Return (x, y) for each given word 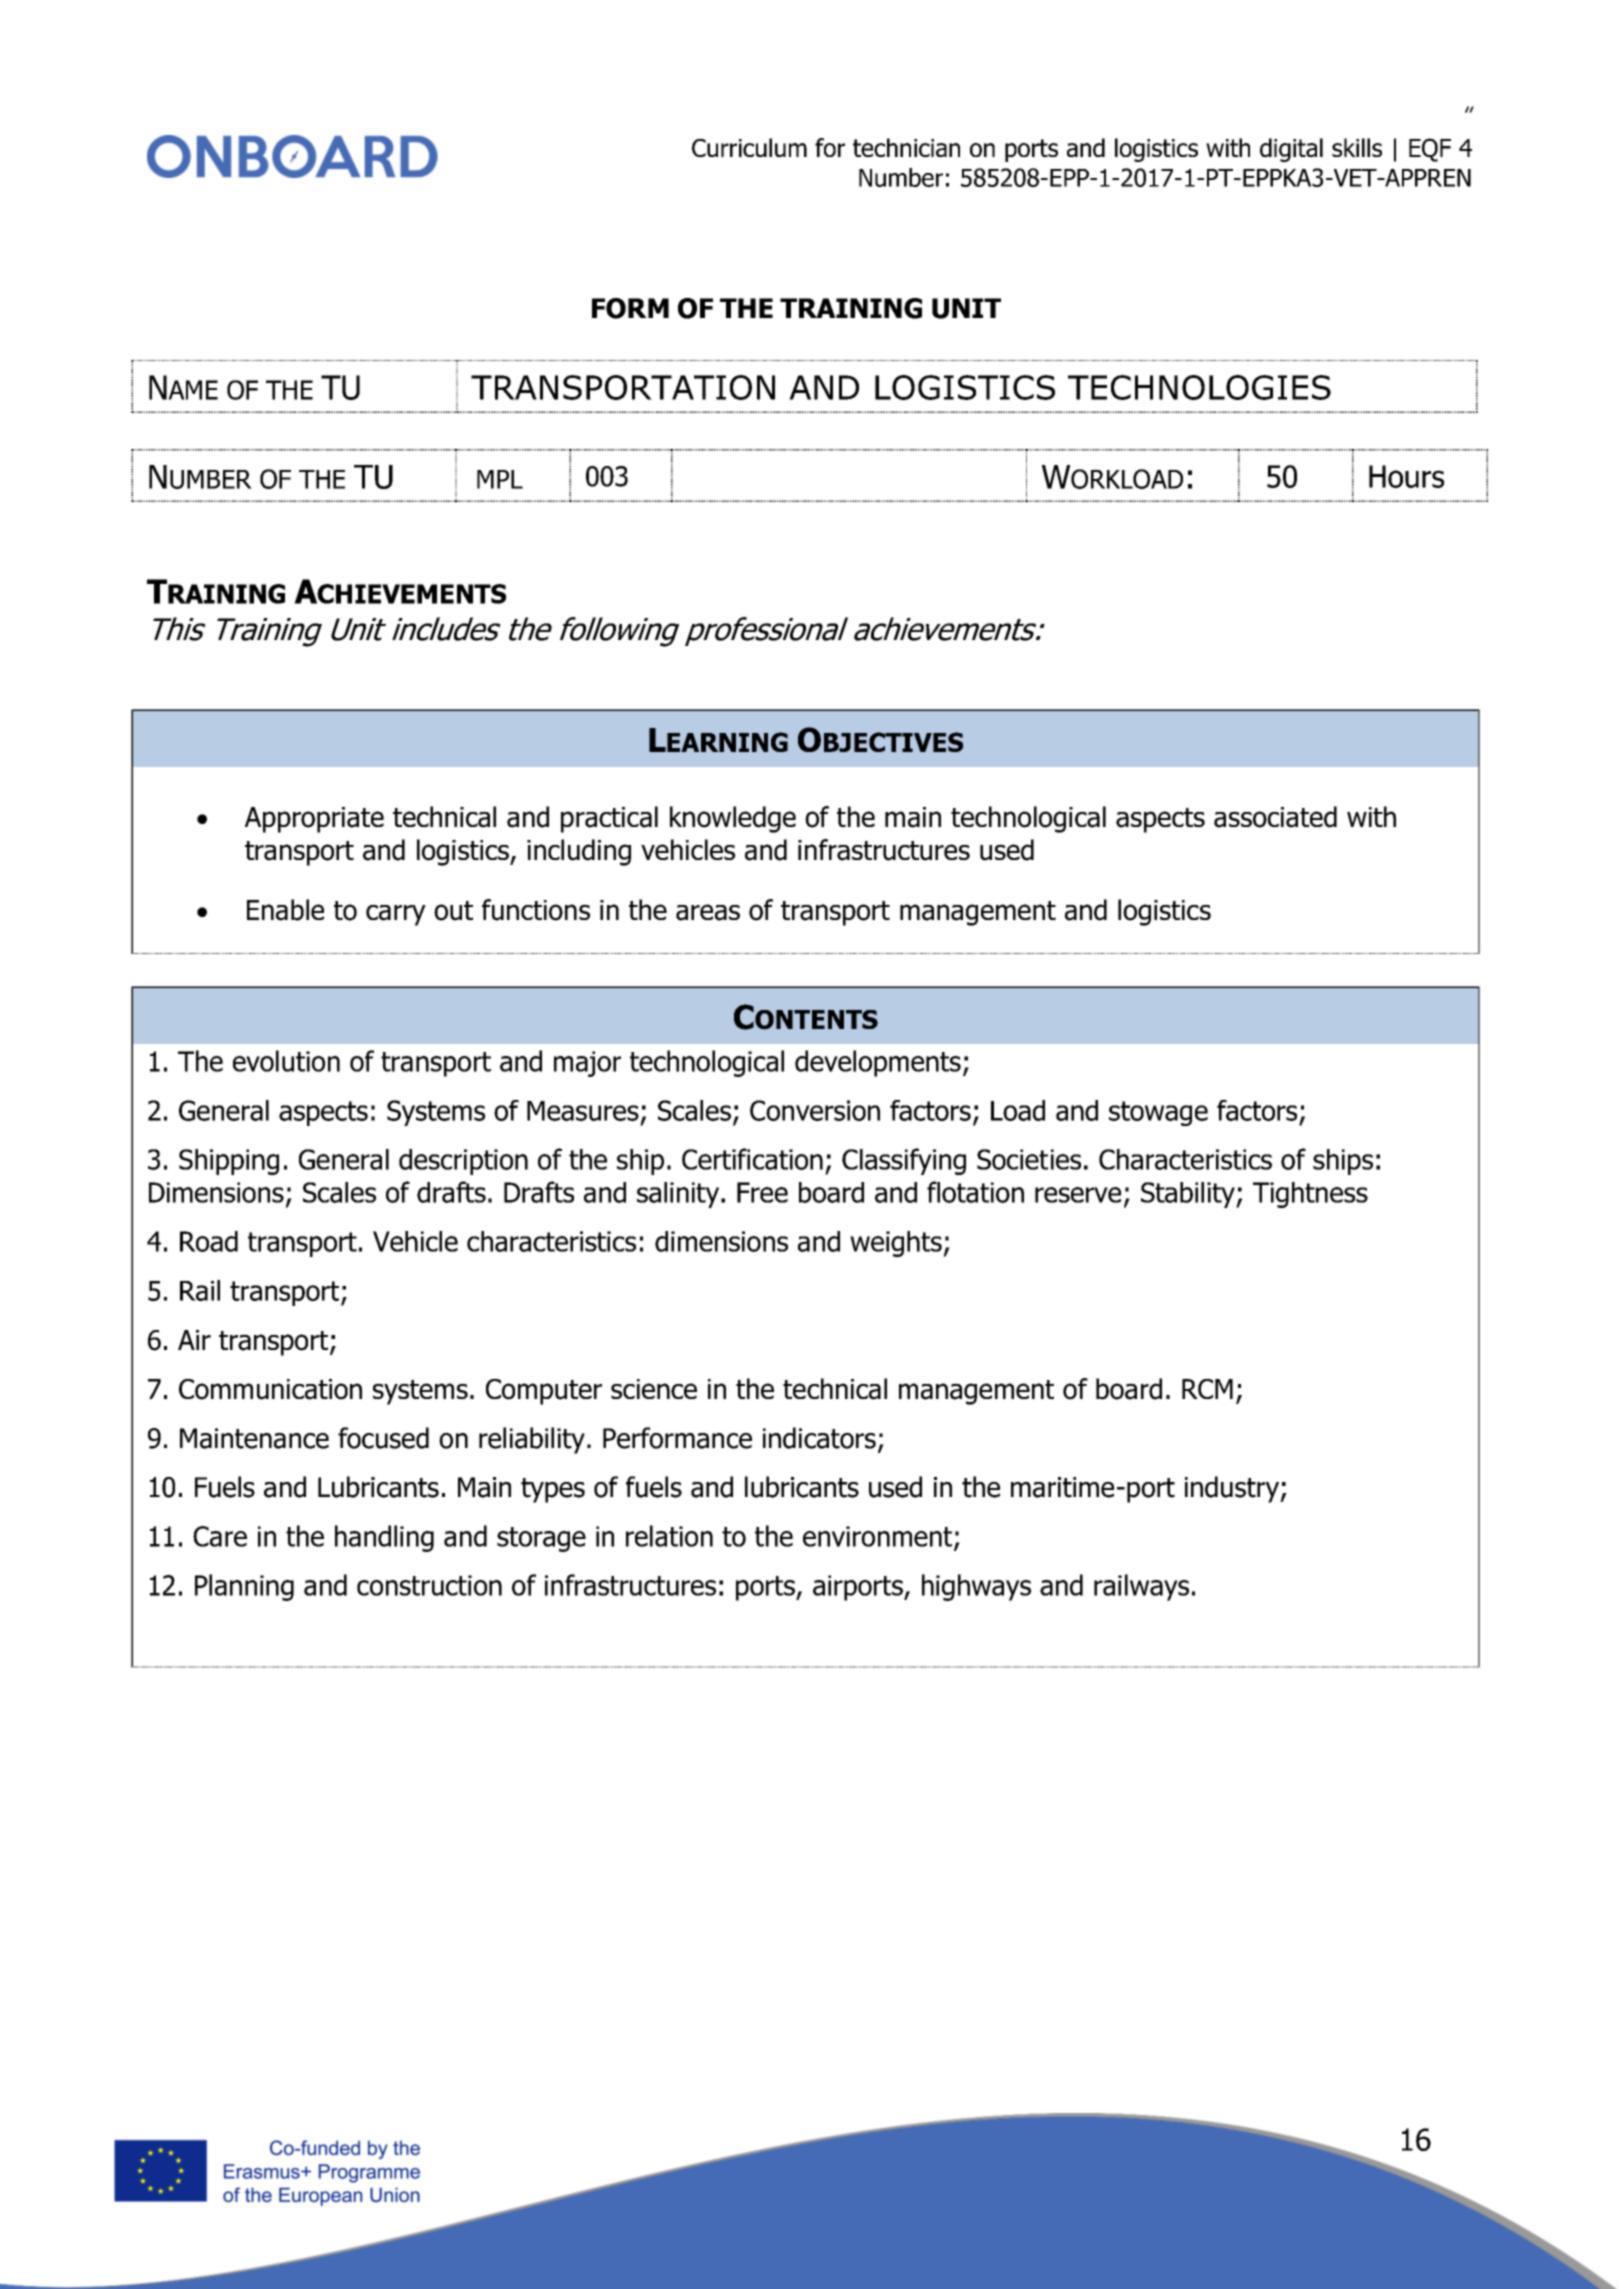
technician (906, 147)
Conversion (815, 1110)
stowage (1158, 1113)
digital (1291, 150)
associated (1275, 817)
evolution (286, 1061)
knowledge (733, 819)
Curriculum (749, 147)
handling (384, 1538)
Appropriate (314, 820)
